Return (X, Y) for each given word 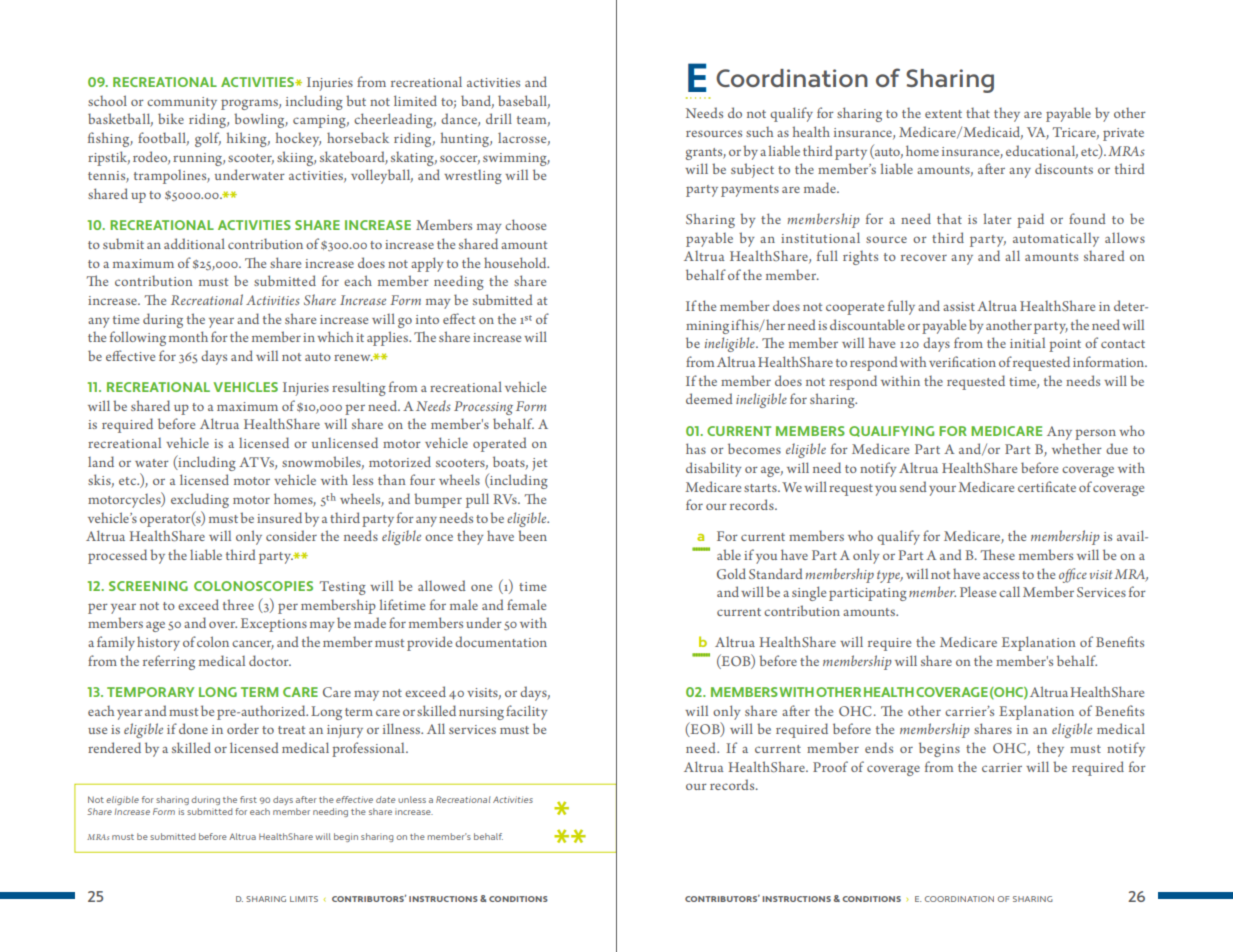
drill (499, 118)
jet (539, 464)
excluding (200, 500)
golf (208, 139)
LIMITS (304, 899)
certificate (1047, 486)
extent (943, 114)
